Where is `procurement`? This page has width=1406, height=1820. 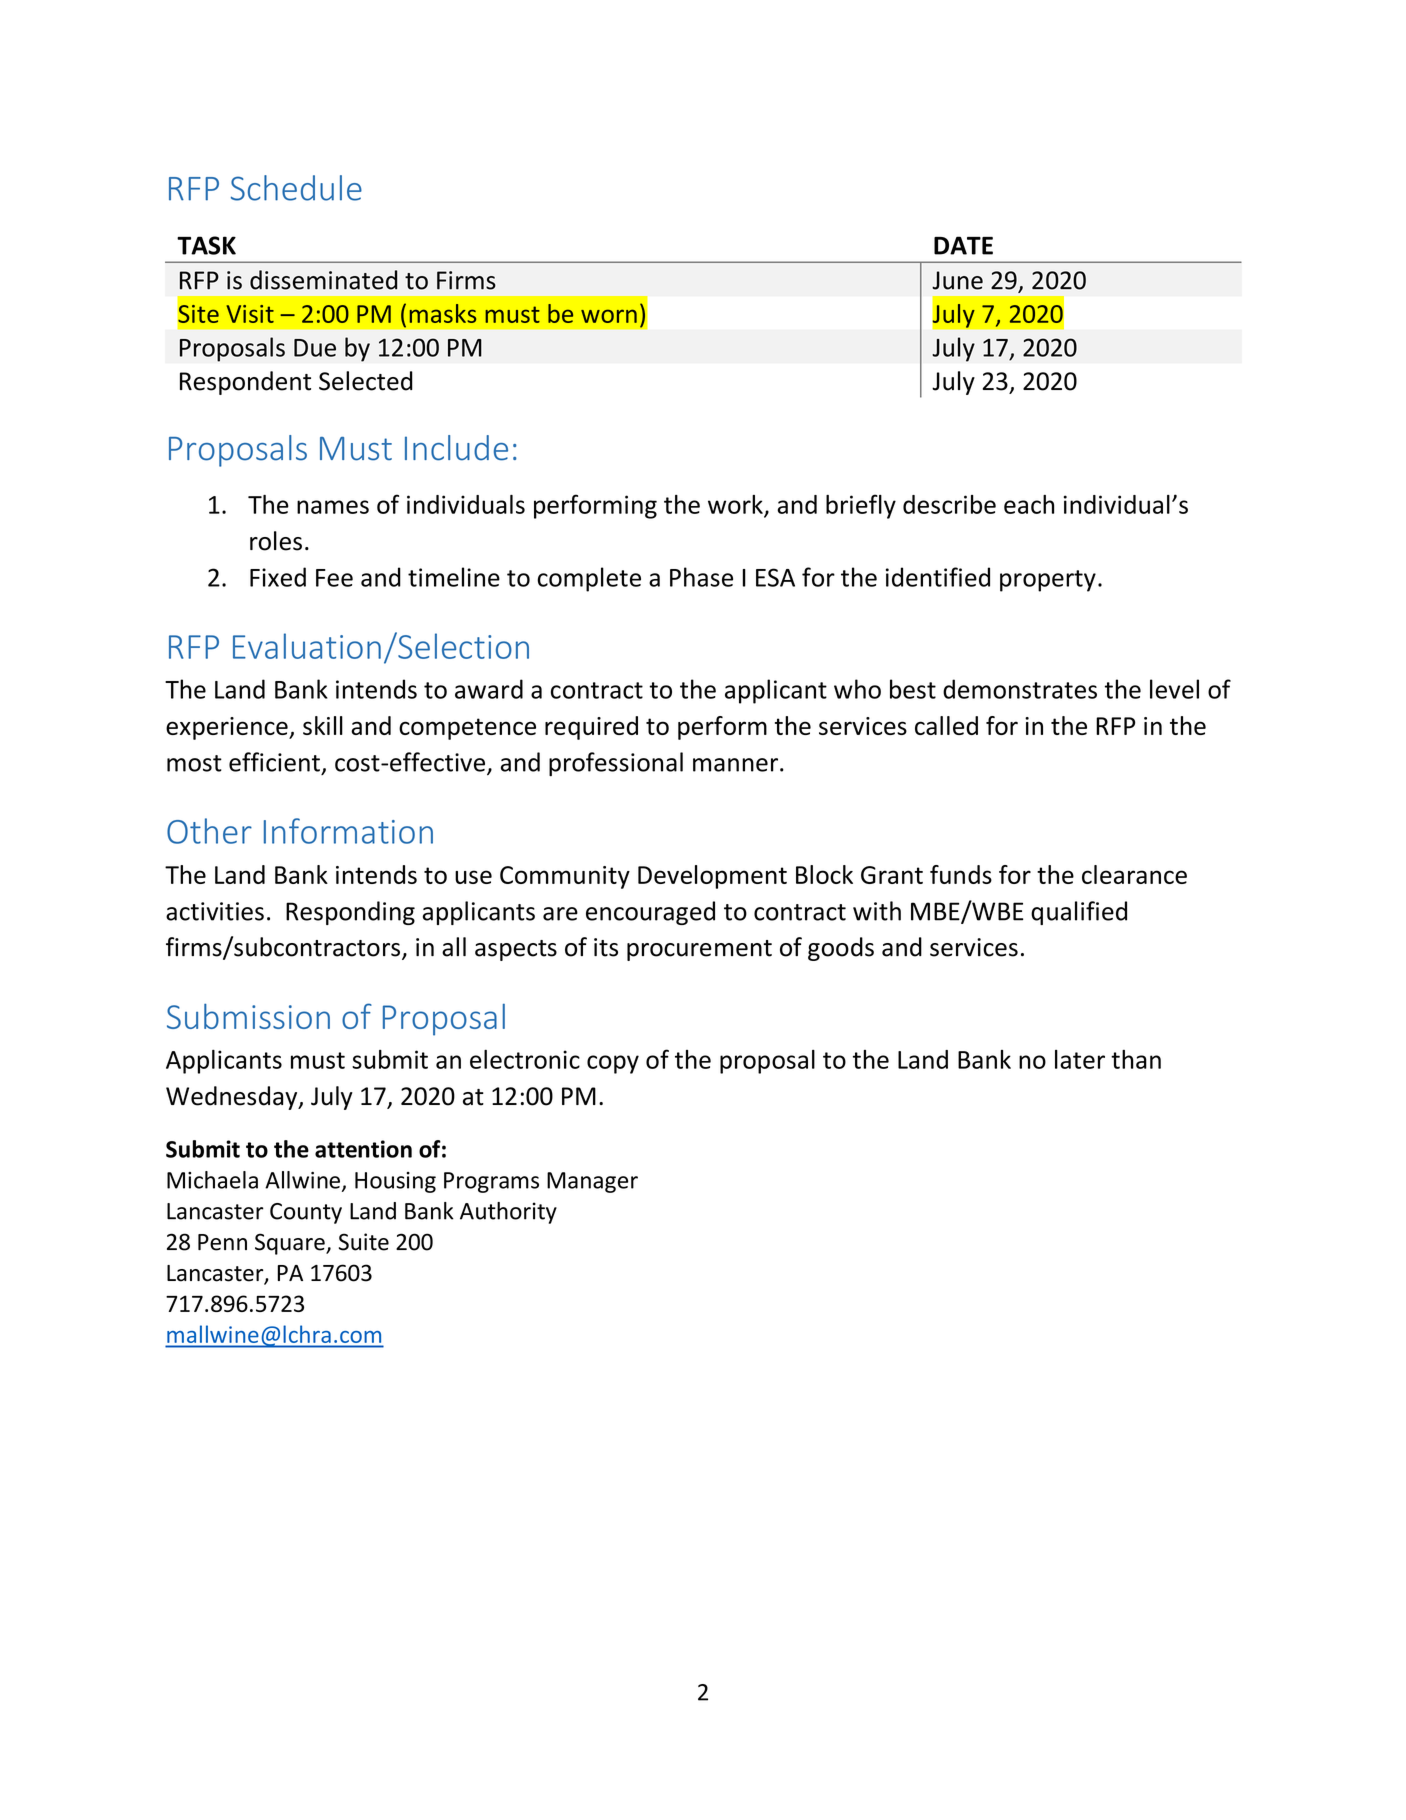
procurement is located at coordinates (699, 950).
